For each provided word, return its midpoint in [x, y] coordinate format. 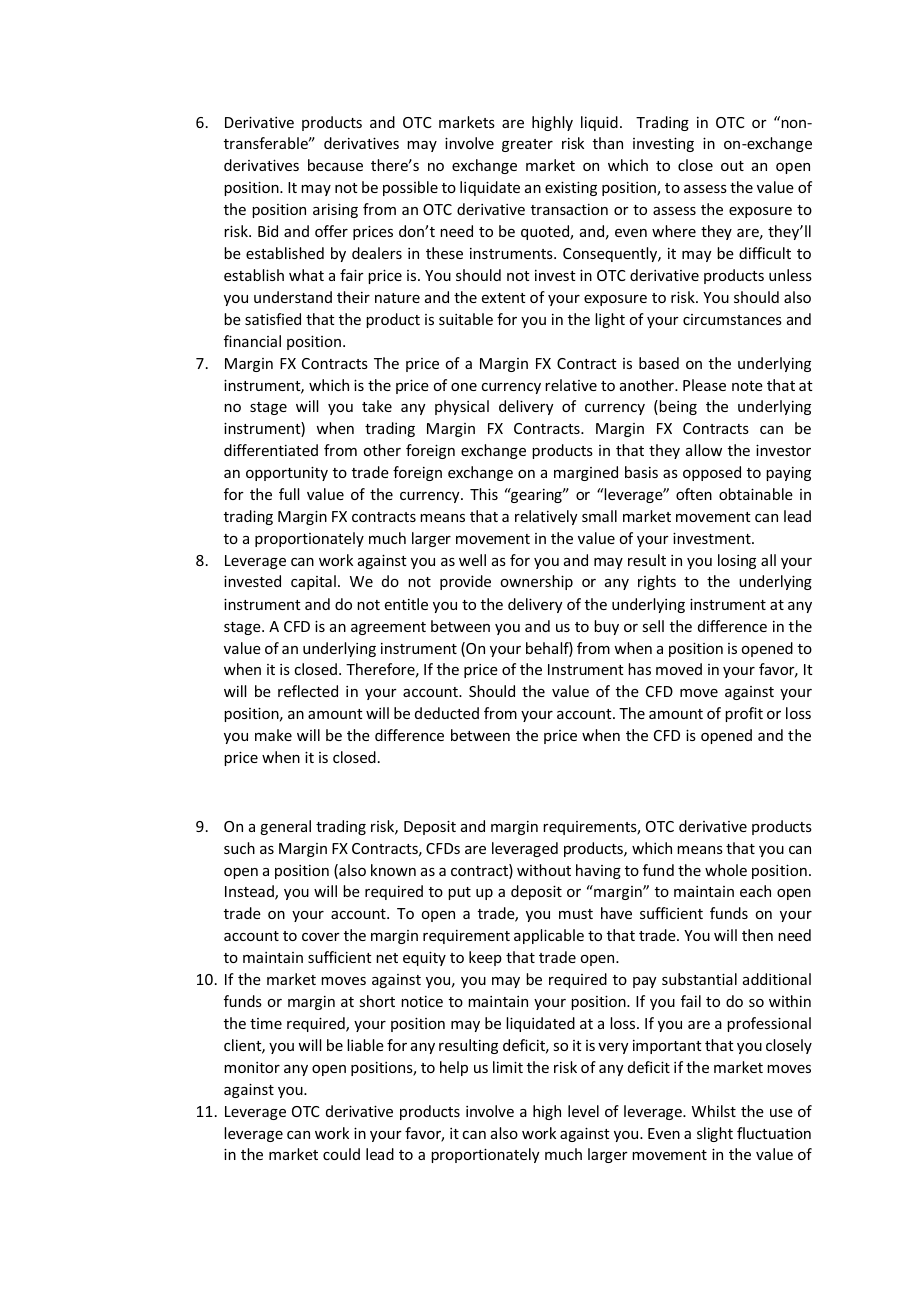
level [583, 1111]
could [341, 1154]
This [484, 494]
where [674, 231]
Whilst [714, 1111]
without [544, 870]
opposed [712, 473]
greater [527, 145]
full [289, 494]
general [285, 827]
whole [726, 870]
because [335, 165]
